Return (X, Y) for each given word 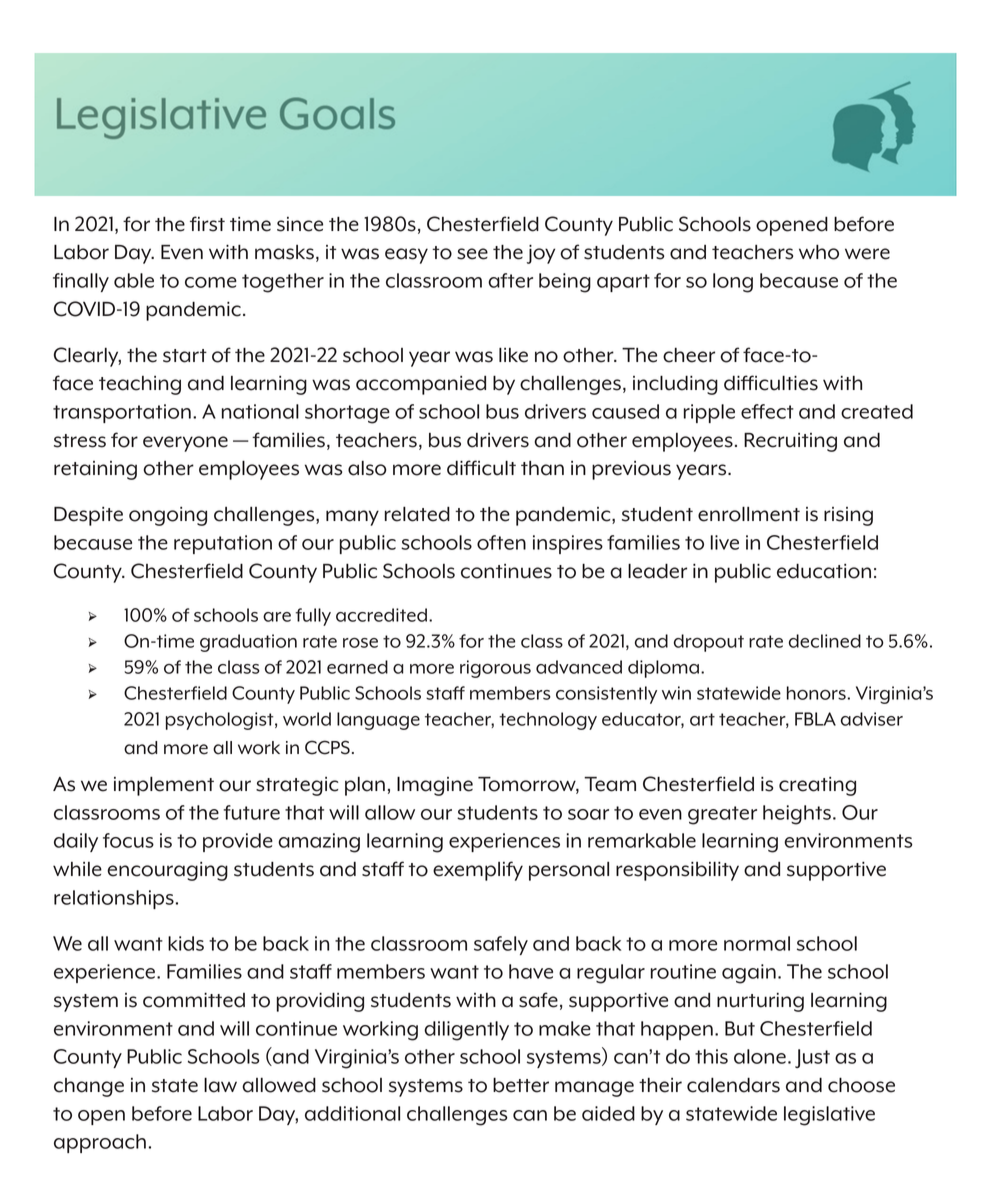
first (207, 224)
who (819, 252)
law (220, 1085)
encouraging (167, 871)
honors (816, 693)
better (521, 1085)
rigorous (495, 669)
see (472, 254)
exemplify (478, 871)
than (542, 468)
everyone (185, 444)
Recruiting (790, 442)
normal (757, 943)
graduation (248, 643)
